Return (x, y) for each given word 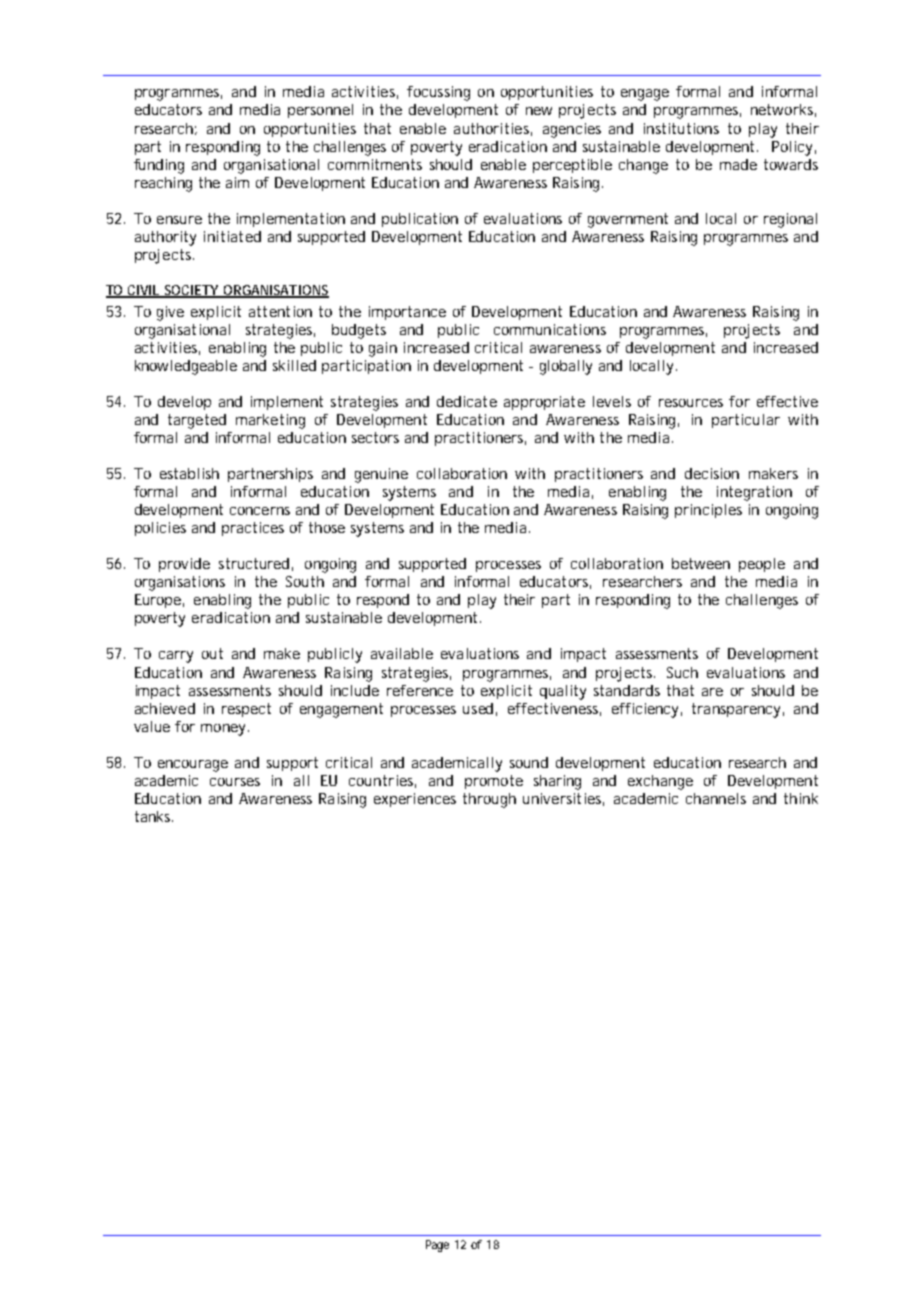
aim (237, 182)
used (478, 708)
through (489, 800)
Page (437, 1246)
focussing (438, 93)
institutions (681, 128)
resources (691, 403)
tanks (154, 816)
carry (176, 657)
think (801, 798)
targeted (197, 421)
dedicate (467, 401)
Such (682, 672)
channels (716, 798)
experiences (415, 800)
